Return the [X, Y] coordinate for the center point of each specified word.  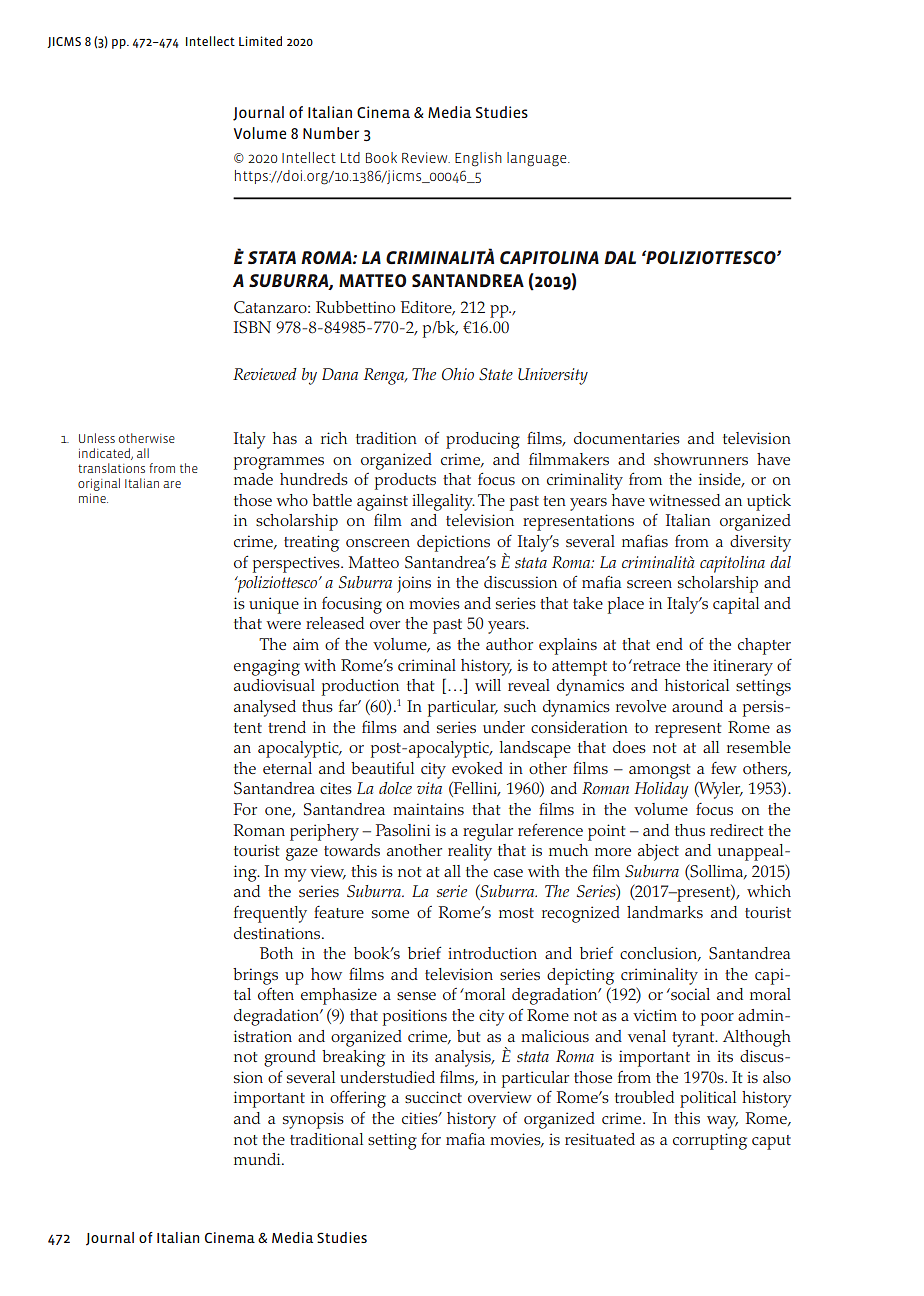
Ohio [458, 374]
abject [658, 852]
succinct [433, 1097]
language [538, 159]
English [478, 159]
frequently [270, 914]
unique [274, 605]
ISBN [252, 327]
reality [470, 852]
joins [414, 584]
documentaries [627, 438]
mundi [258, 1159]
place [626, 605]
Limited [260, 41]
